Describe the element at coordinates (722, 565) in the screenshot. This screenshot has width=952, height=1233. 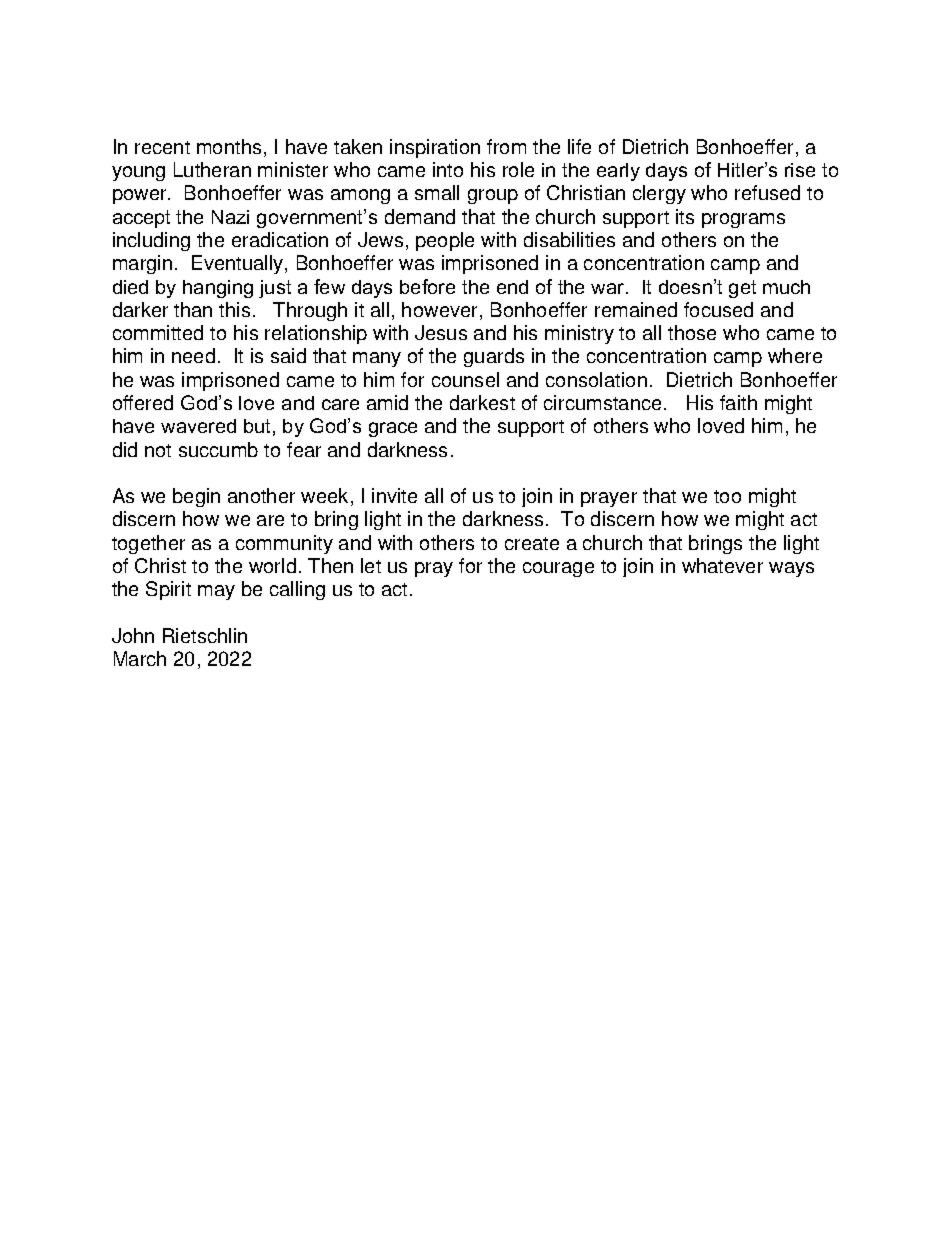
I see `whatever` at that location.
